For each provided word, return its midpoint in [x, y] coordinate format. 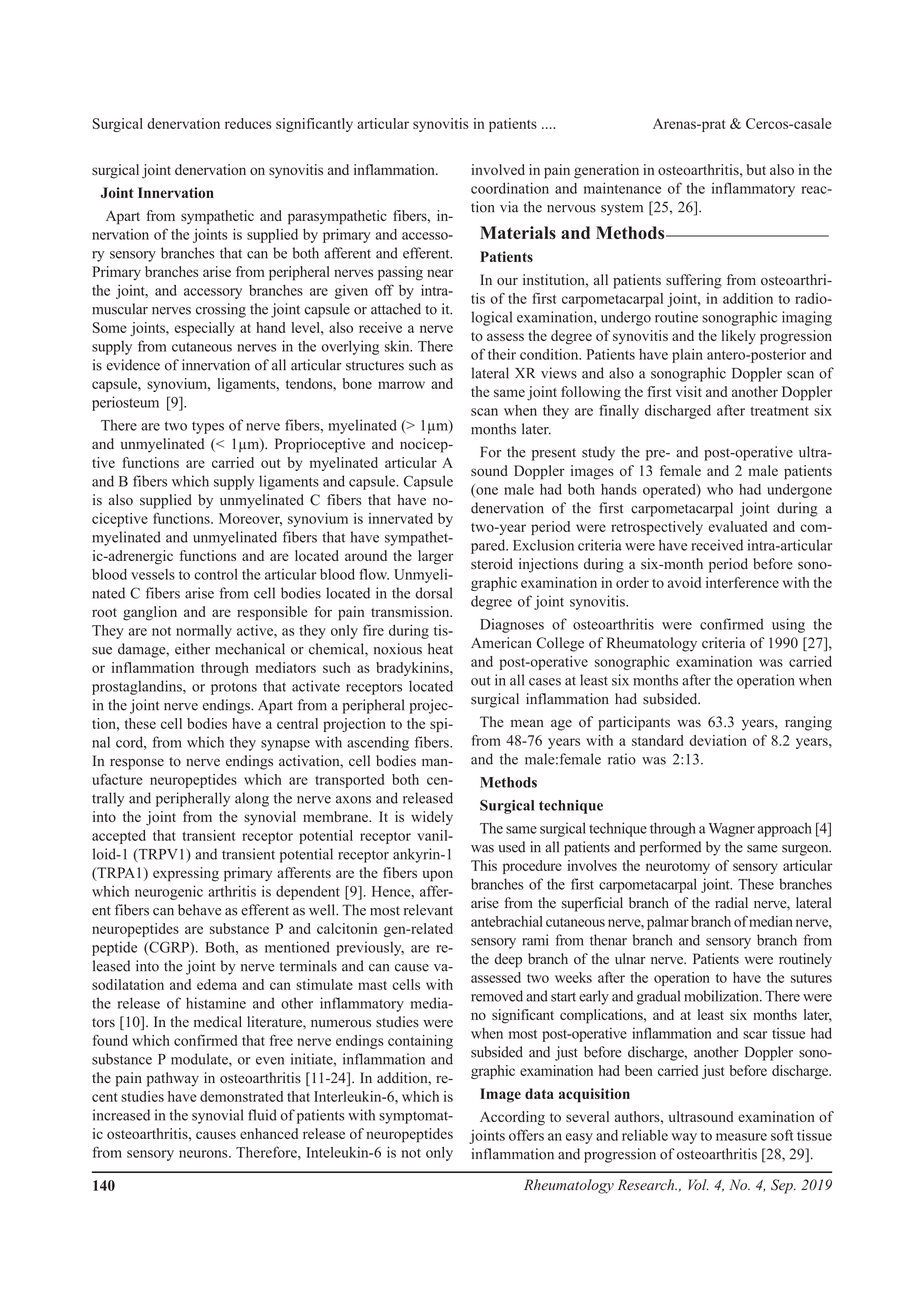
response [137, 764]
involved [498, 169]
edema [217, 984]
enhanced [269, 1133]
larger [435, 557]
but [756, 169]
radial [731, 903]
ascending [378, 743]
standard [657, 740]
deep [508, 960]
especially [204, 329]
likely [739, 337]
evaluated [738, 526]
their [502, 354]
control [216, 574]
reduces [248, 123]
